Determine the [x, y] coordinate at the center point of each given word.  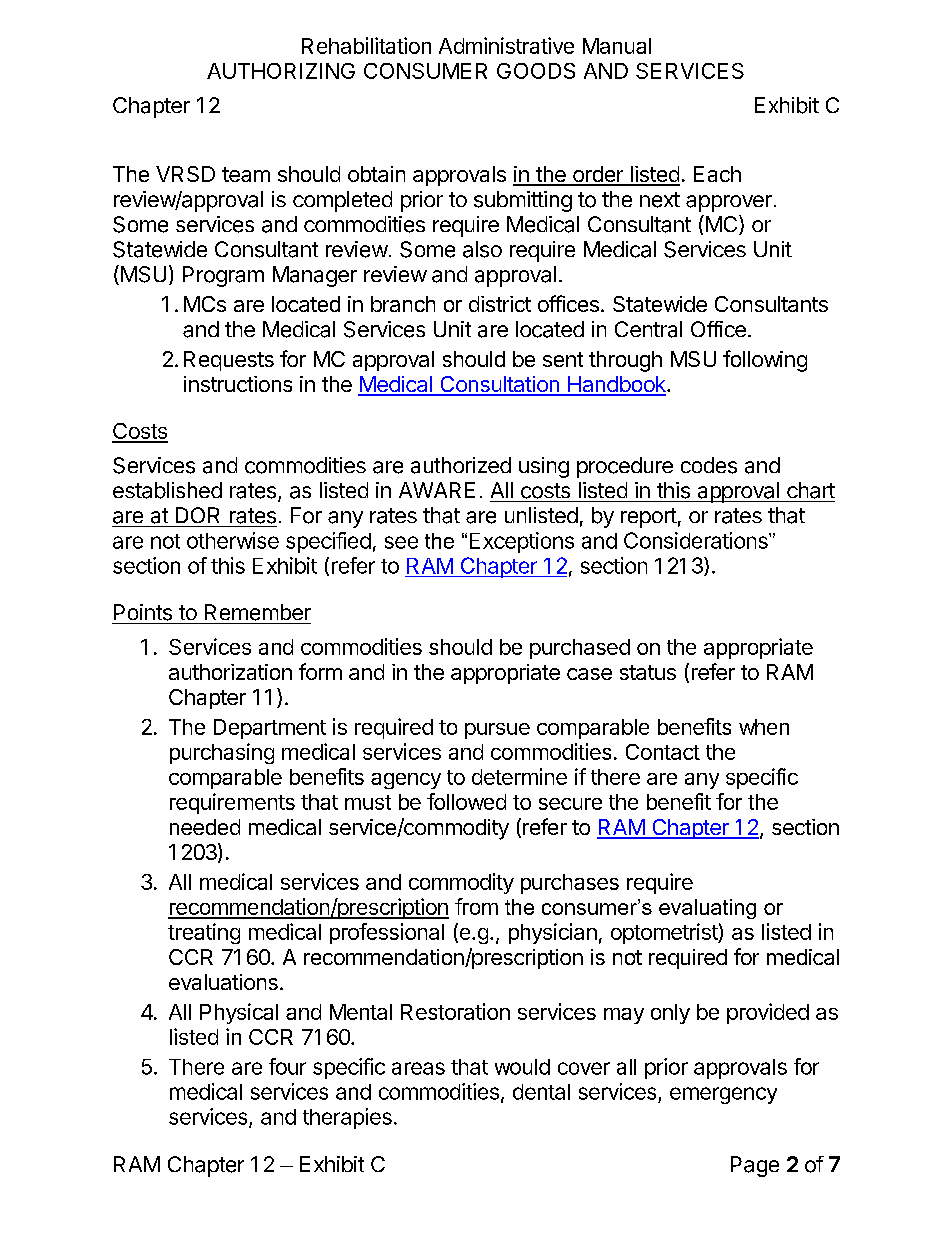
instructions [238, 384]
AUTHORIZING [281, 71]
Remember [258, 612]
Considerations [697, 540]
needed [205, 827]
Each [717, 174]
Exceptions [522, 542]
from [476, 906]
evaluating [707, 909]
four [287, 1066]
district [500, 304]
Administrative [506, 45]
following [765, 361]
